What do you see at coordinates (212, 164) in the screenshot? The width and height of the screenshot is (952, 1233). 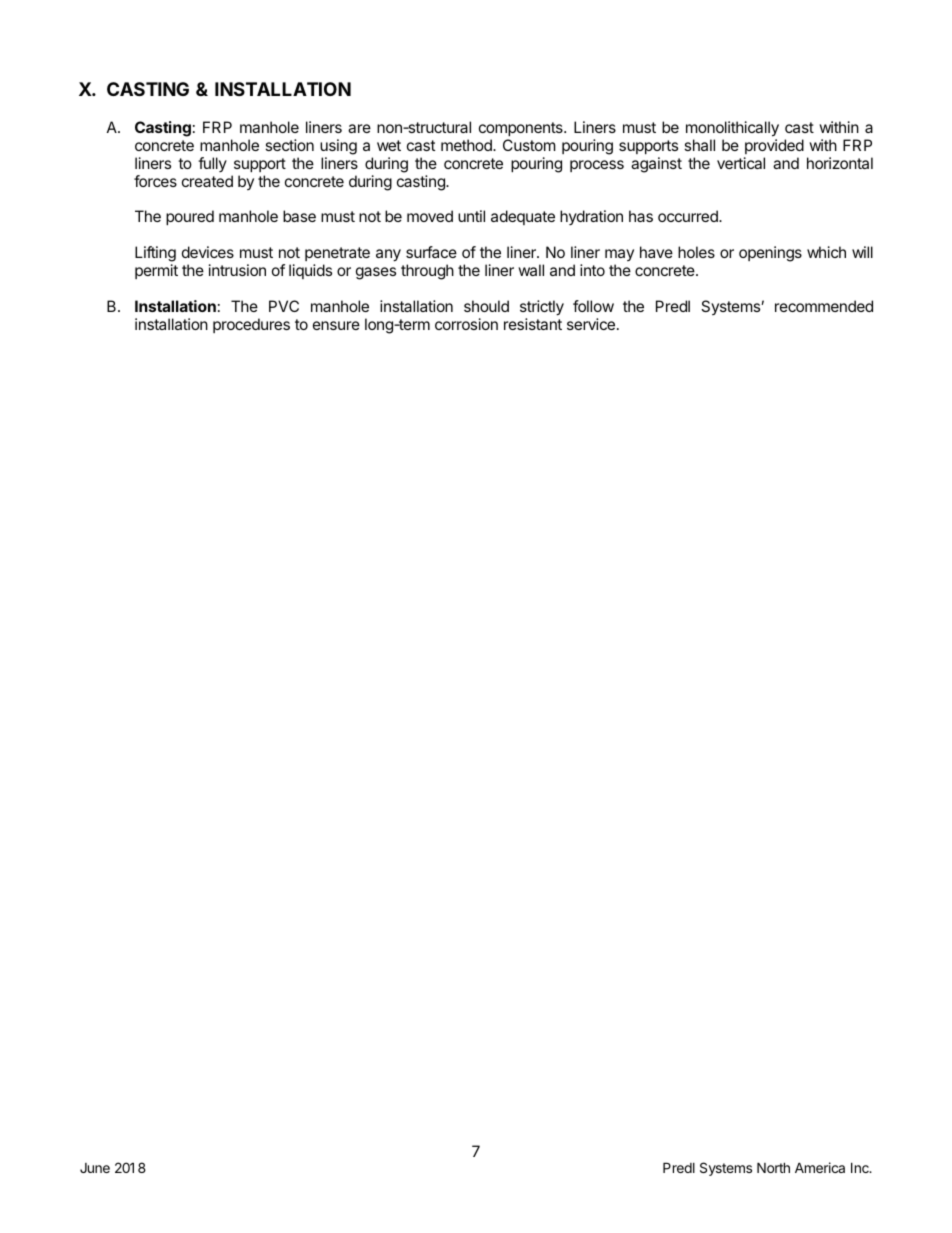 I see `fully` at bounding box center [212, 164].
